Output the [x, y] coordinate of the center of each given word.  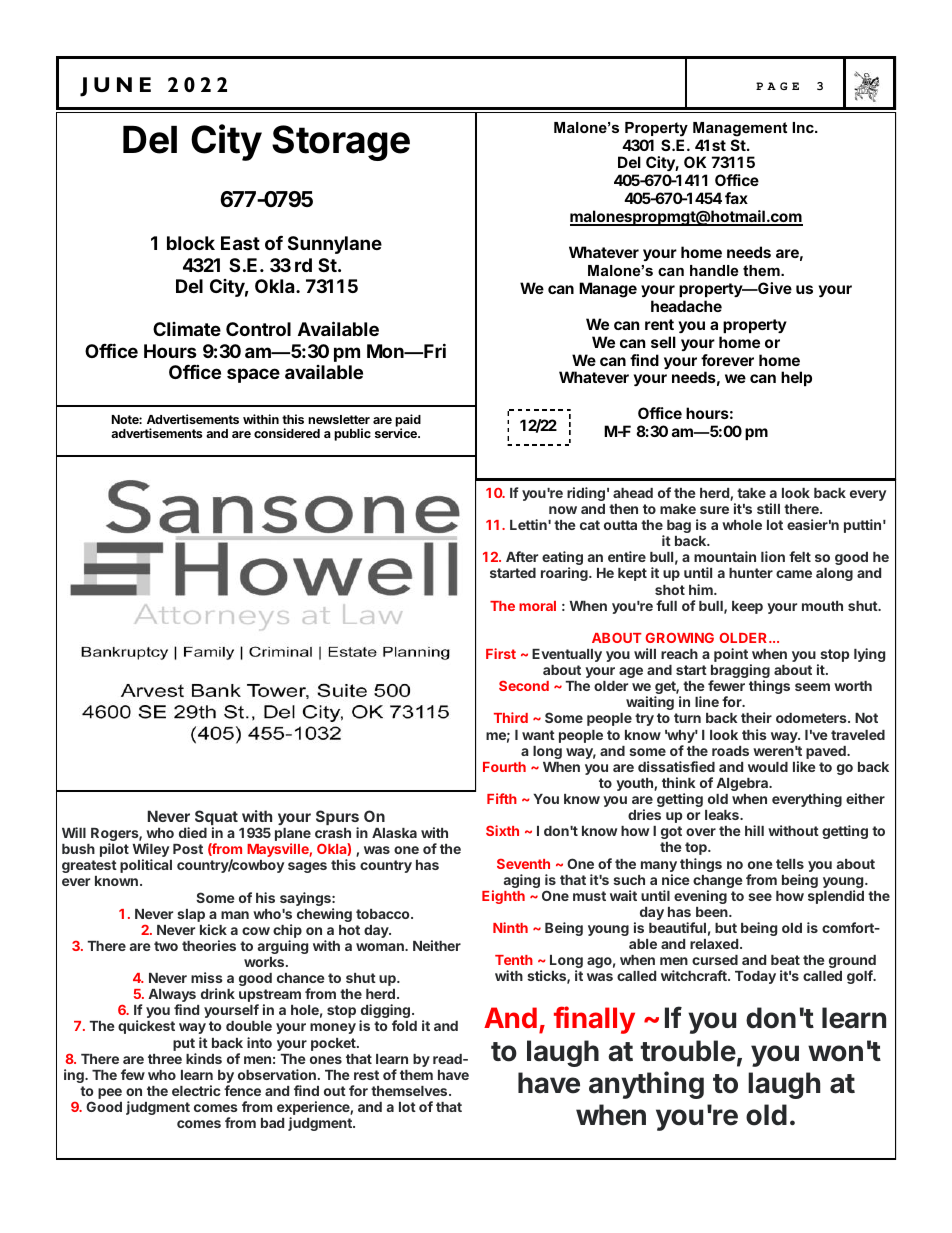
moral [537, 606]
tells [790, 864]
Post [188, 849]
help [796, 378]
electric [196, 1090]
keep [747, 607]
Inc [804, 127]
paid [408, 422]
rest [366, 1075]
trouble [688, 1051]
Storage [341, 143]
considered [287, 433]
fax [736, 198]
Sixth [502, 830]
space [253, 375]
